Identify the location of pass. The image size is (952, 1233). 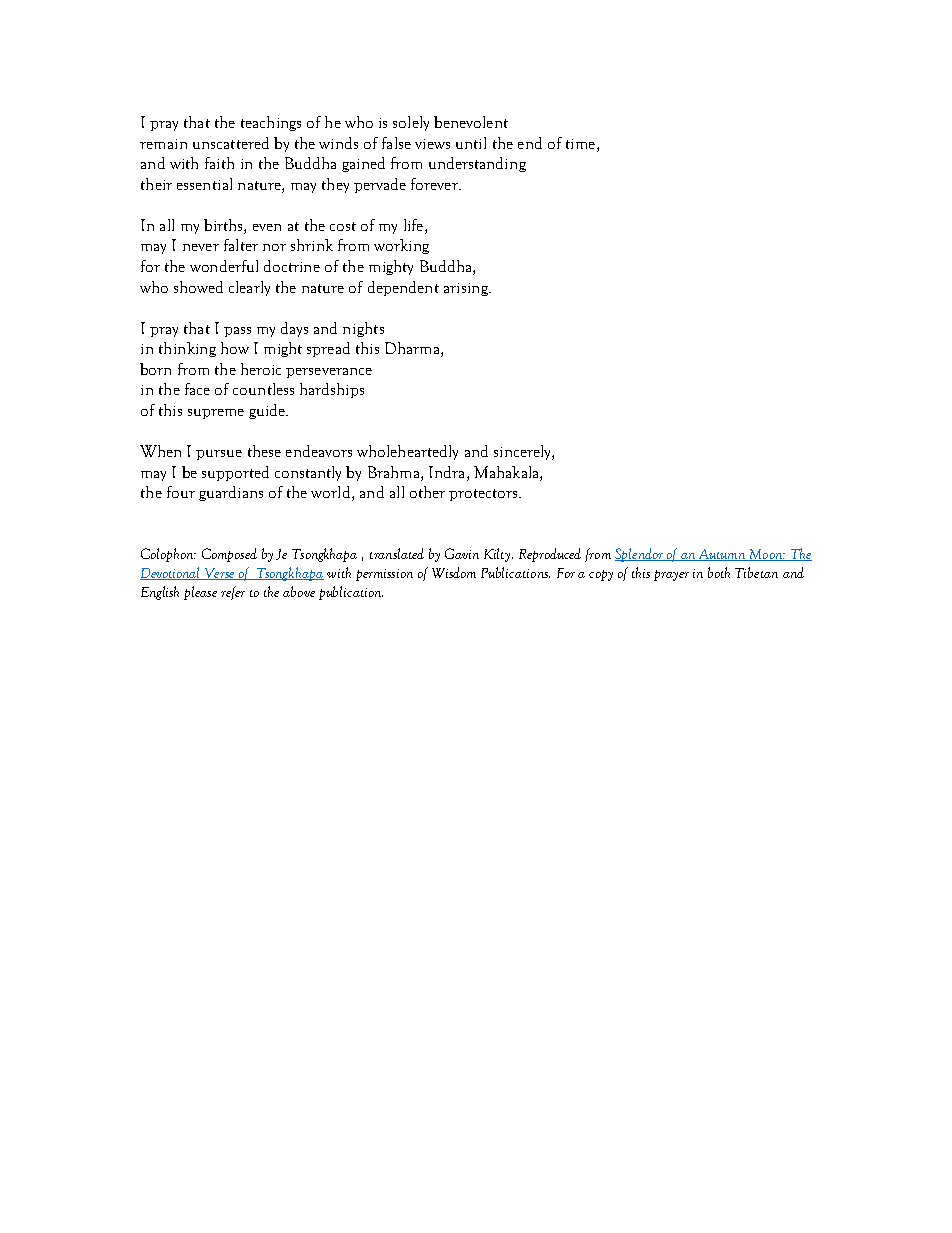
(237, 332).
